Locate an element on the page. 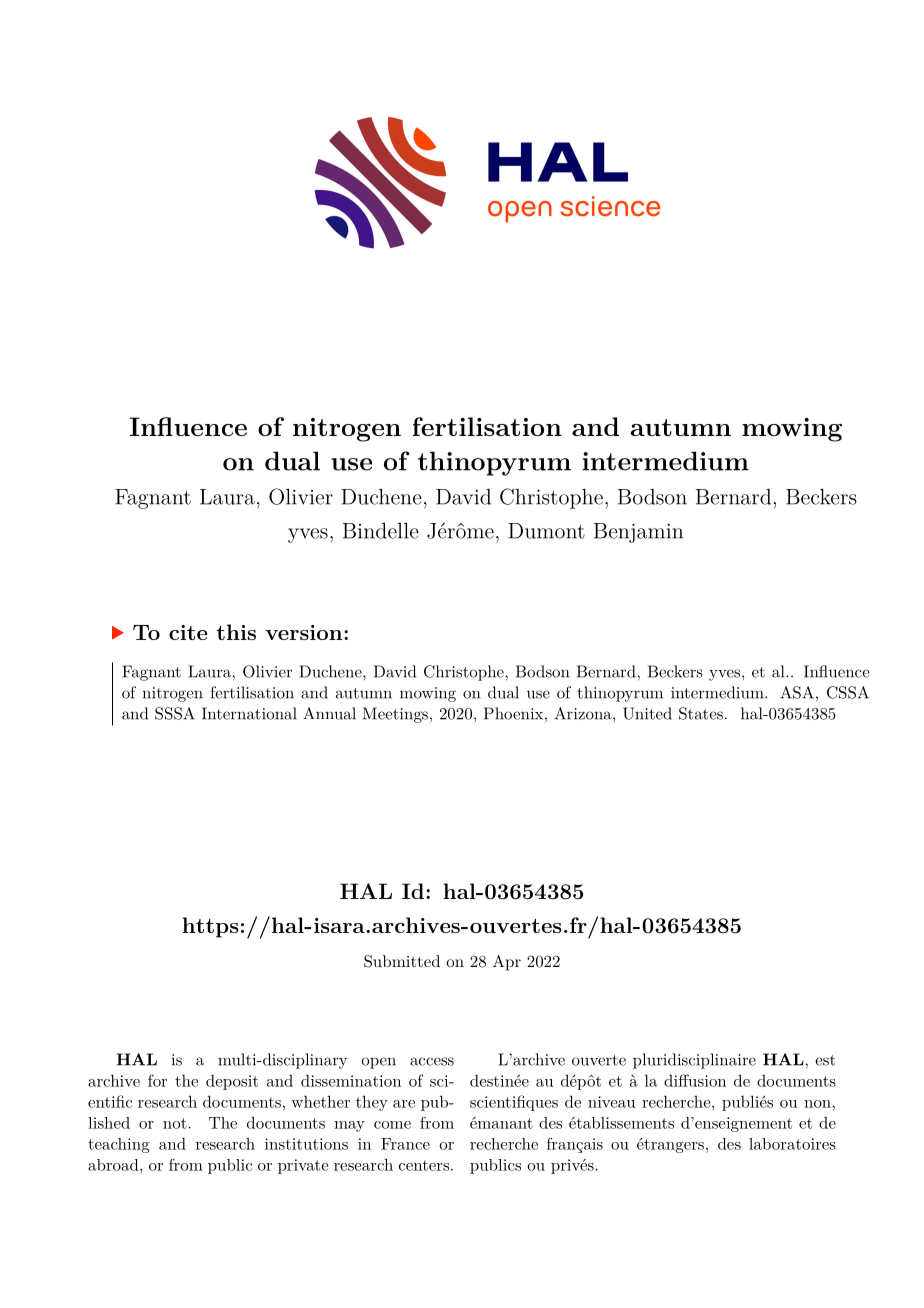 Image resolution: width=924 pixels, height=1308 pixels. non is located at coordinates (818, 1104).
